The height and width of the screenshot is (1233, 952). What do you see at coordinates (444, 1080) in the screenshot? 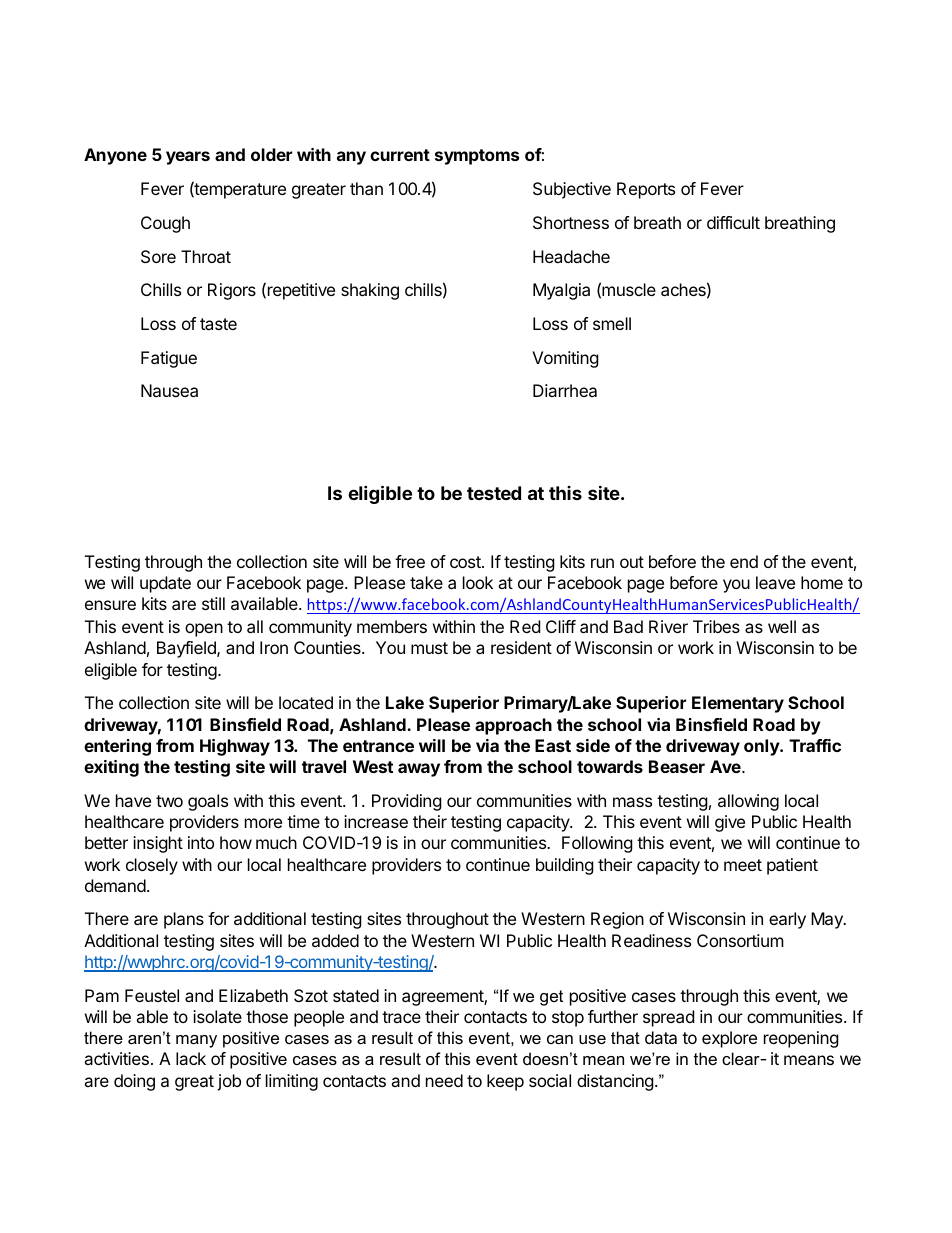
I see `need` at bounding box center [444, 1080].
